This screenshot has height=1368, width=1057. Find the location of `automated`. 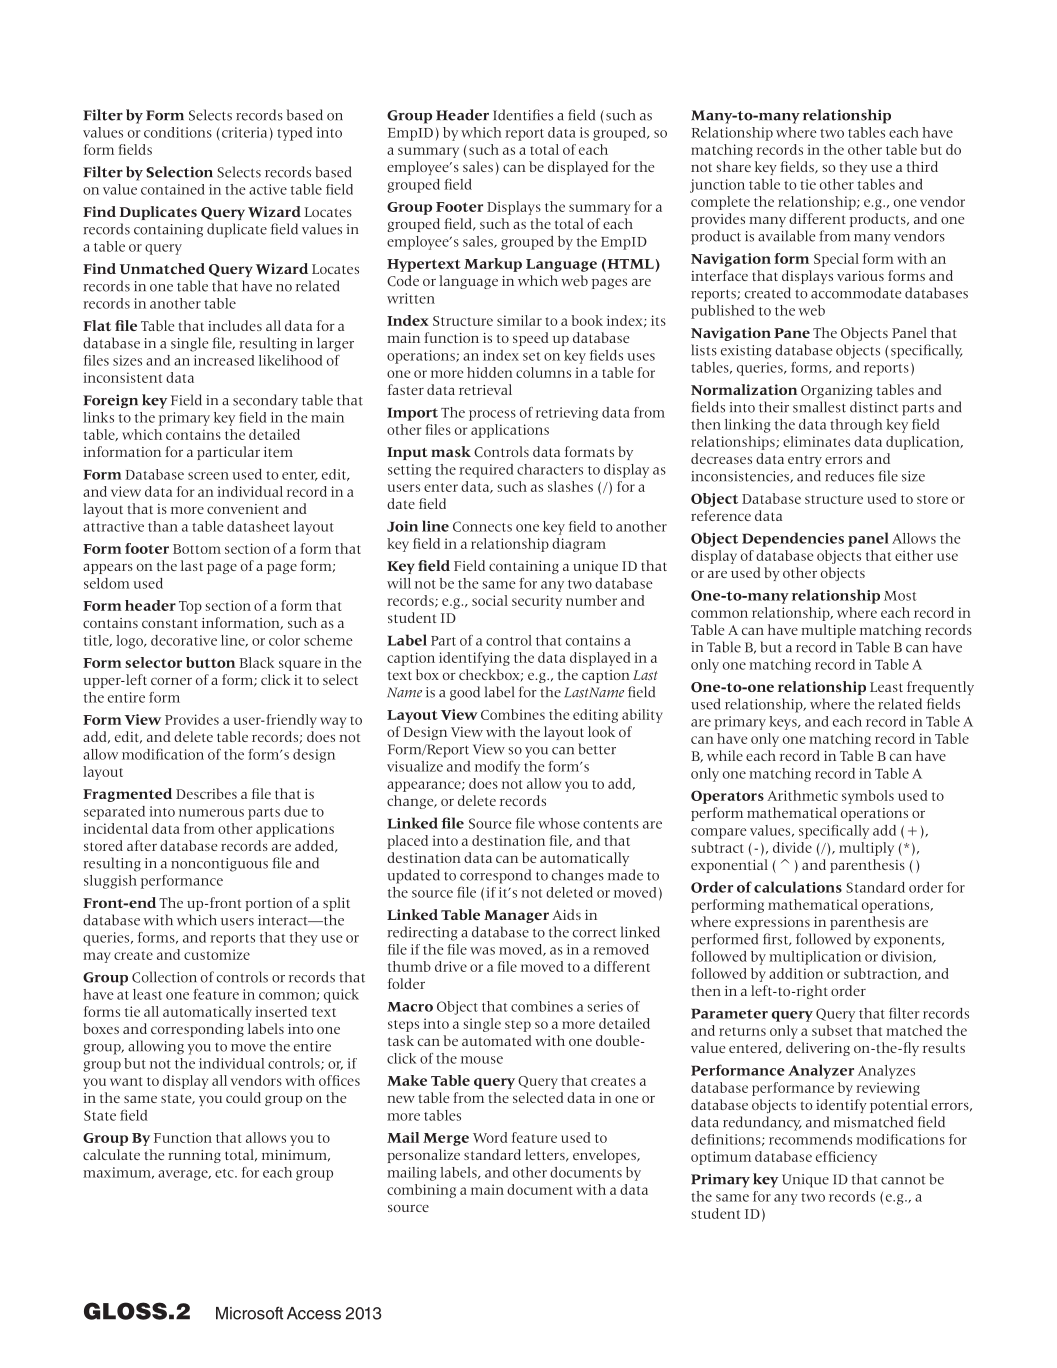

automated is located at coordinates (497, 1040).
